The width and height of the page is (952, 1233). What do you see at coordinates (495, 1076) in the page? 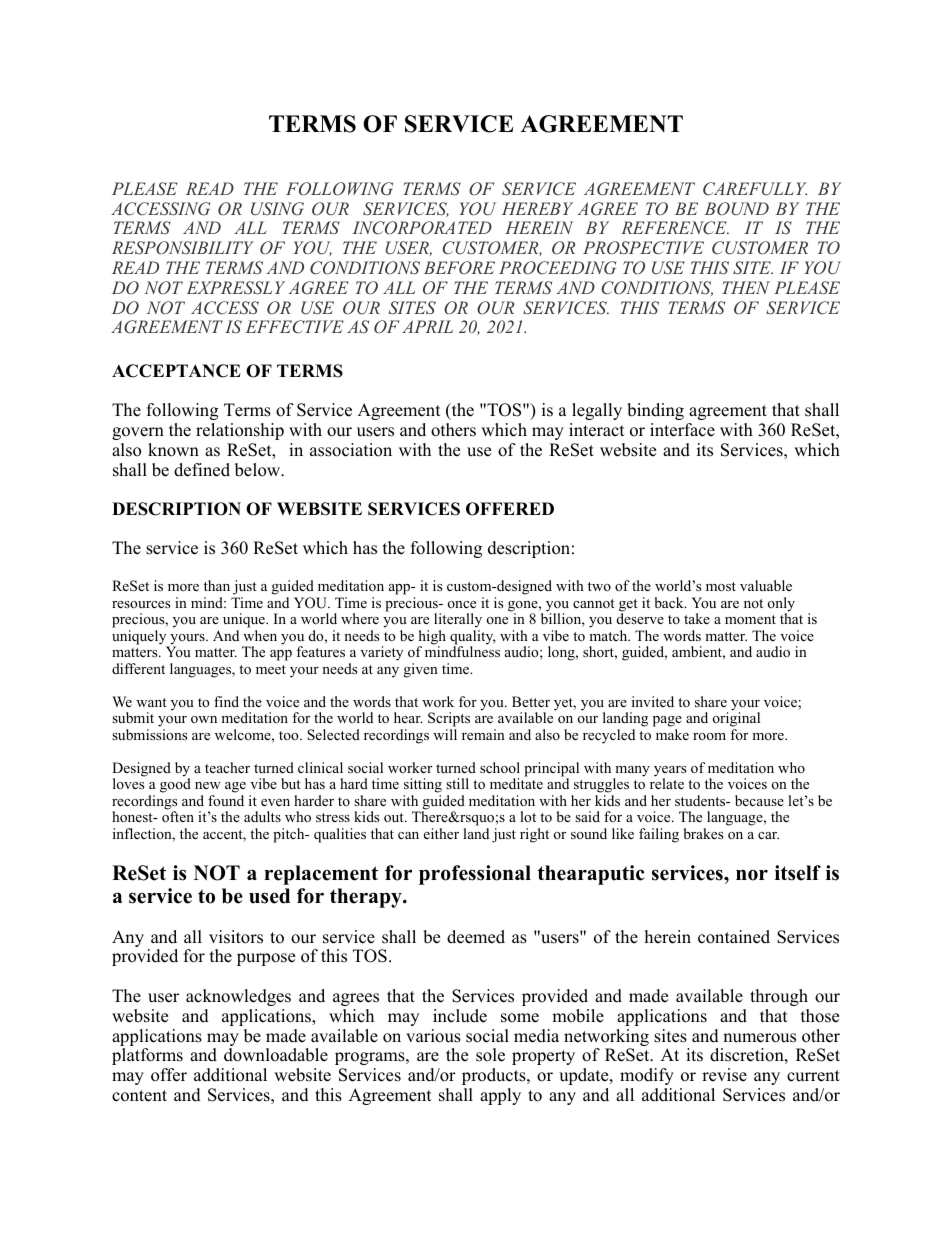
I see `products` at bounding box center [495, 1076].
